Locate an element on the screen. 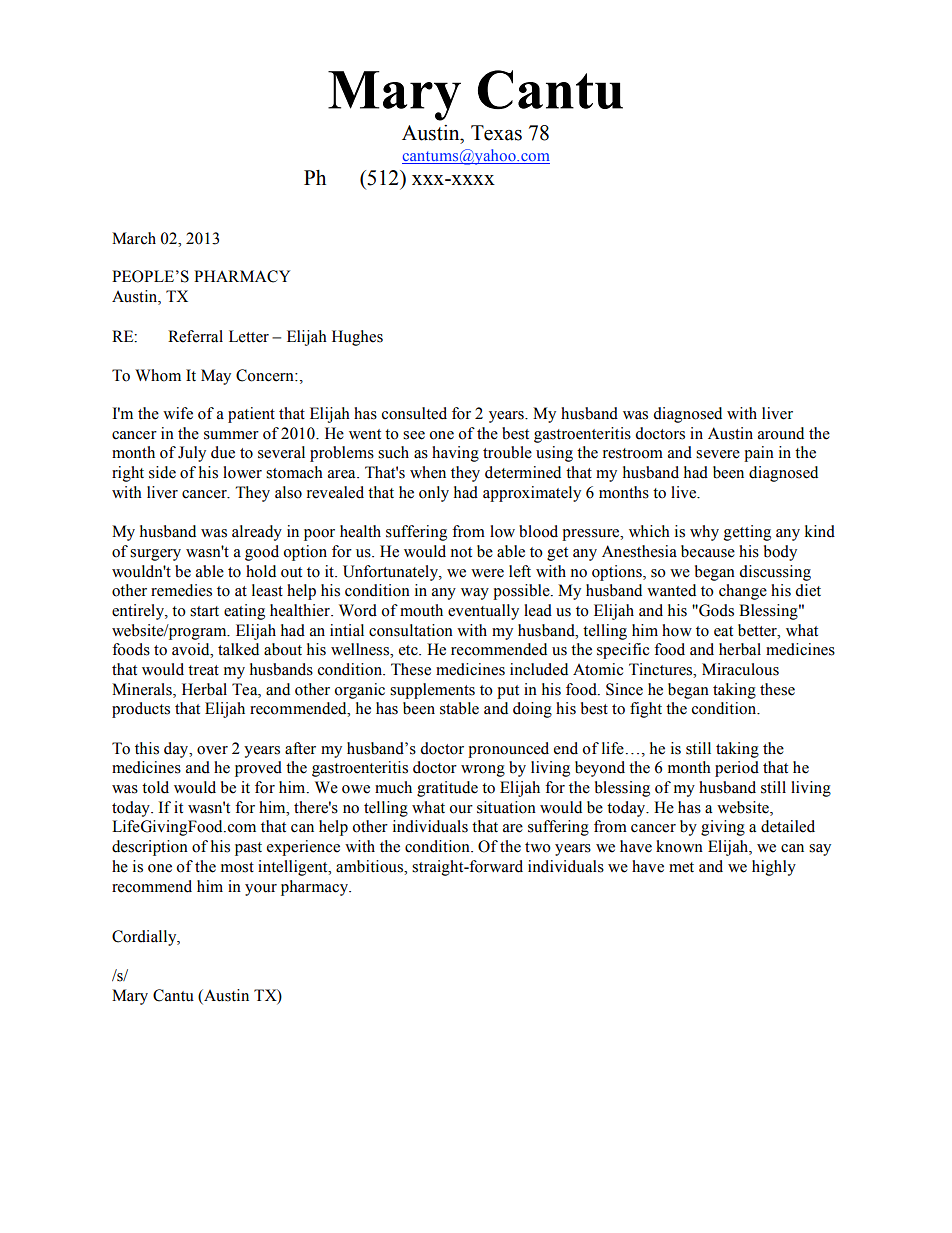 Image resolution: width=952 pixels, height=1233 pixels. pronounced is located at coordinates (508, 750).
